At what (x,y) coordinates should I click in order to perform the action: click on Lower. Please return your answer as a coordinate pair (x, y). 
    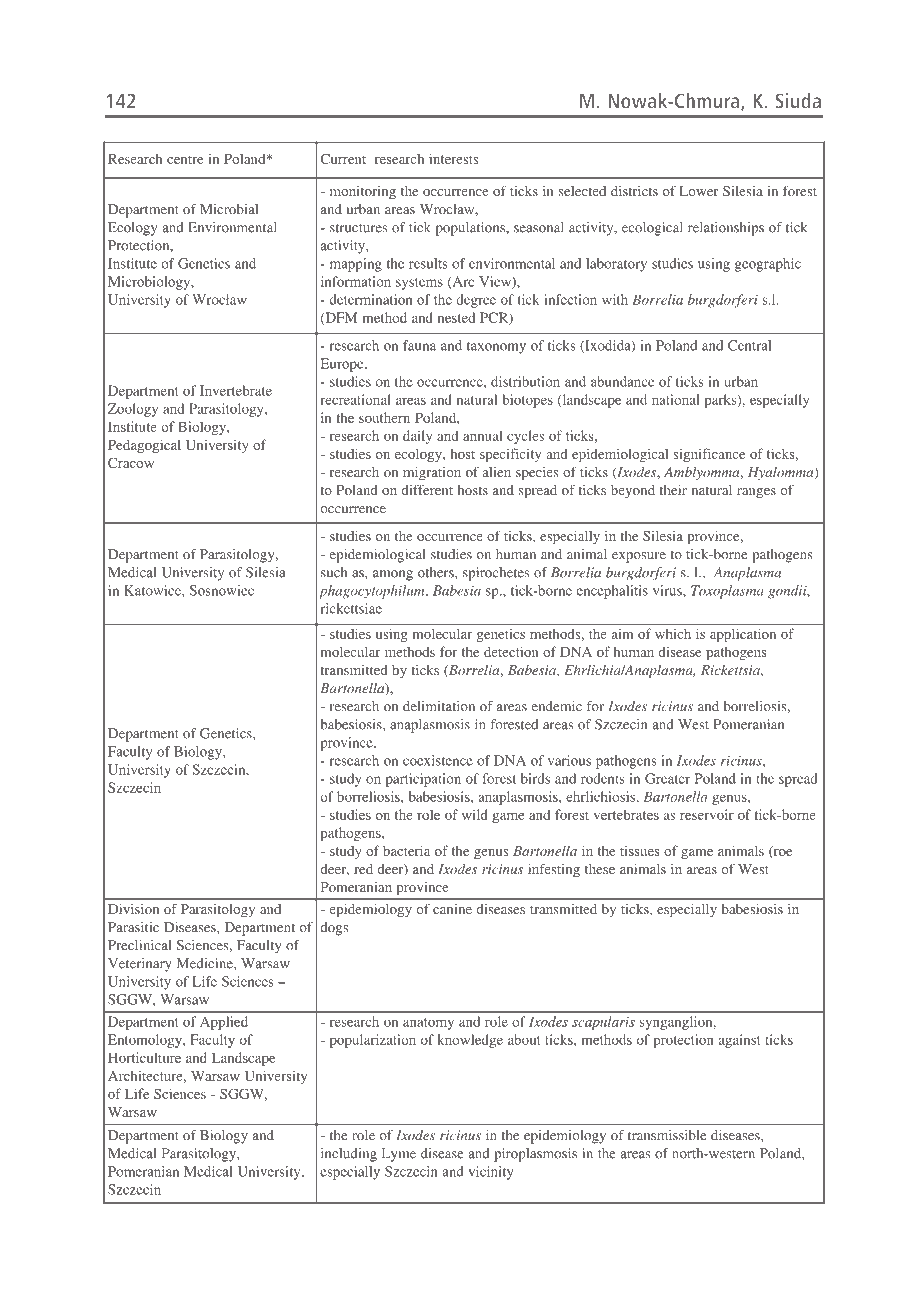
    Looking at the image, I should click on (699, 191).
